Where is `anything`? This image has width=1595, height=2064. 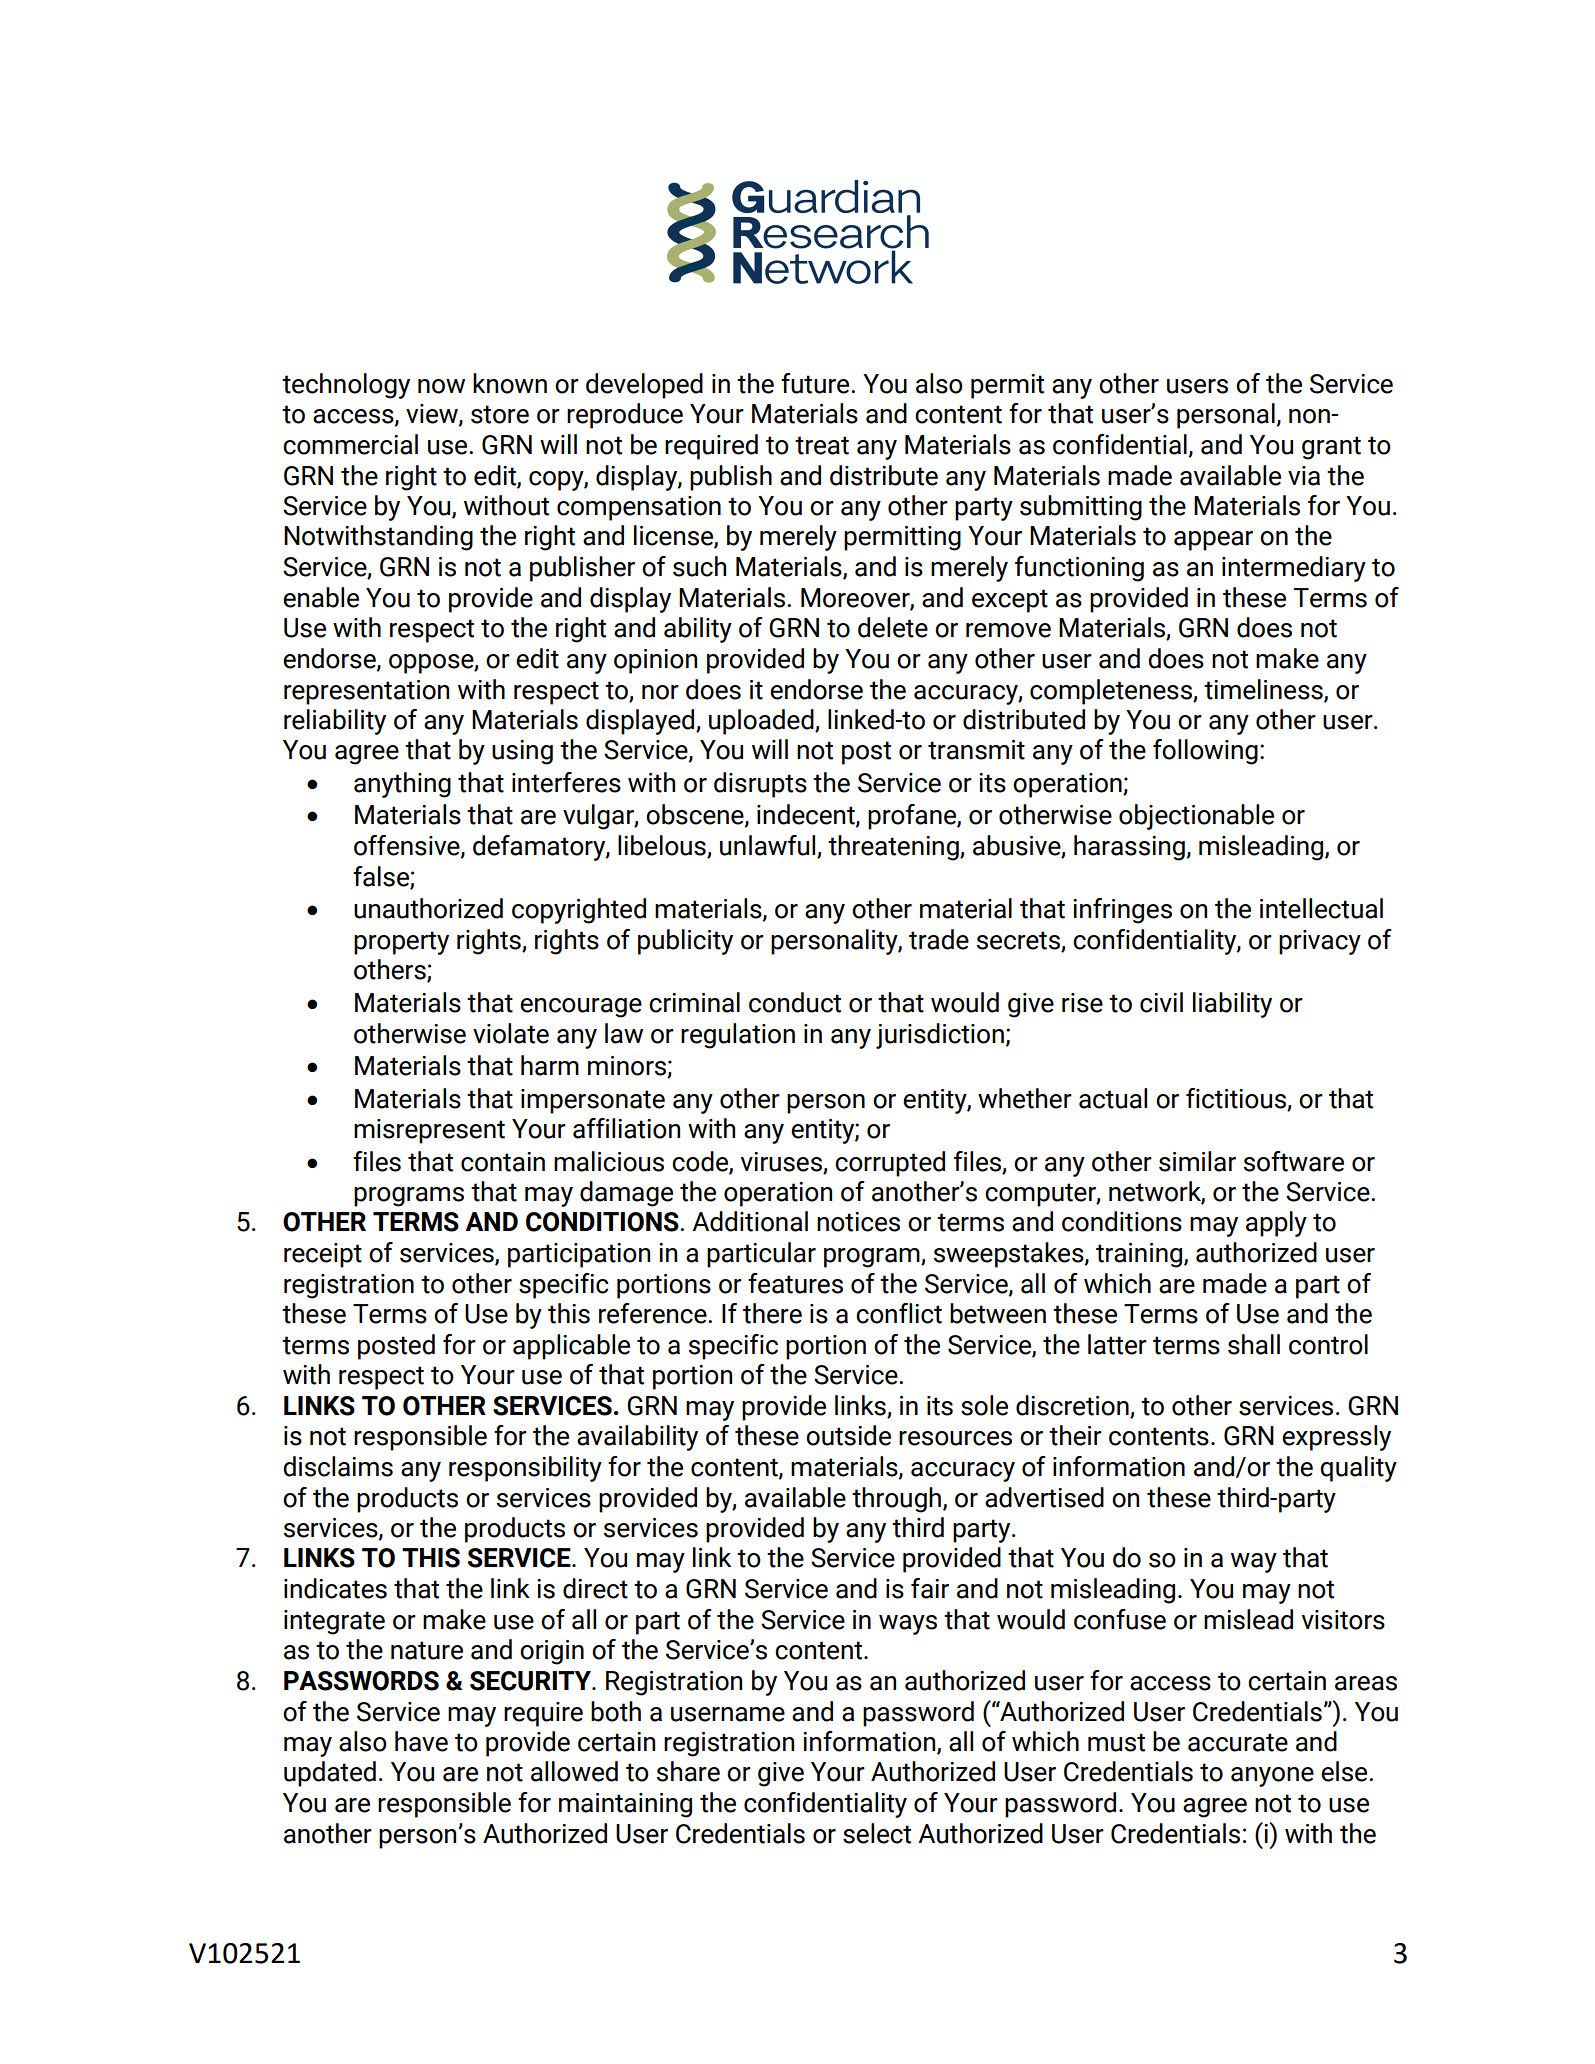 anything is located at coordinates (402, 785).
